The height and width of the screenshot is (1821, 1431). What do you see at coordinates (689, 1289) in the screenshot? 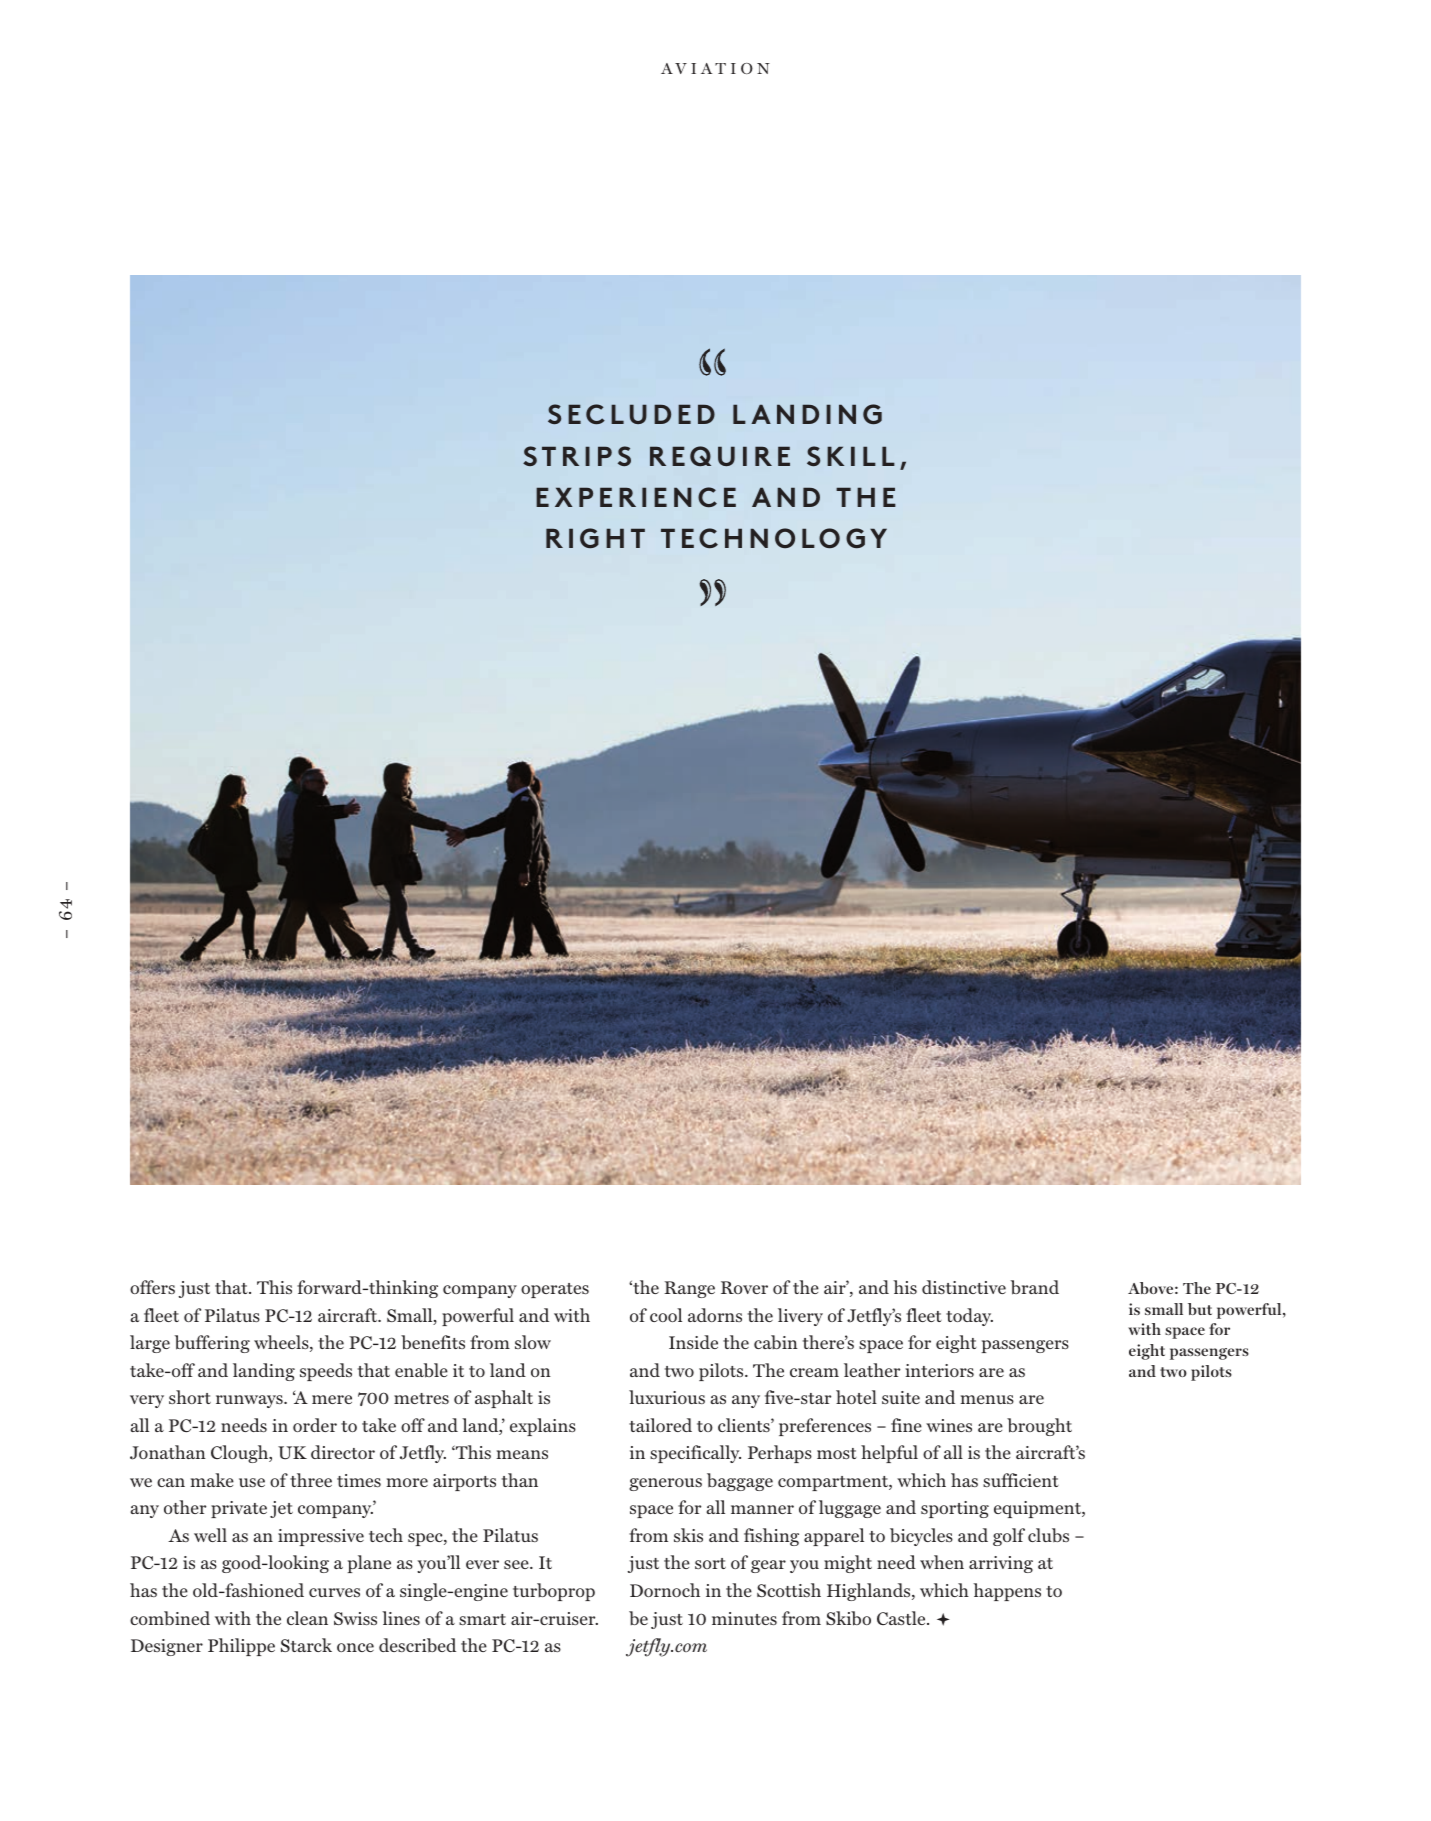
I see `Range` at bounding box center [689, 1289].
